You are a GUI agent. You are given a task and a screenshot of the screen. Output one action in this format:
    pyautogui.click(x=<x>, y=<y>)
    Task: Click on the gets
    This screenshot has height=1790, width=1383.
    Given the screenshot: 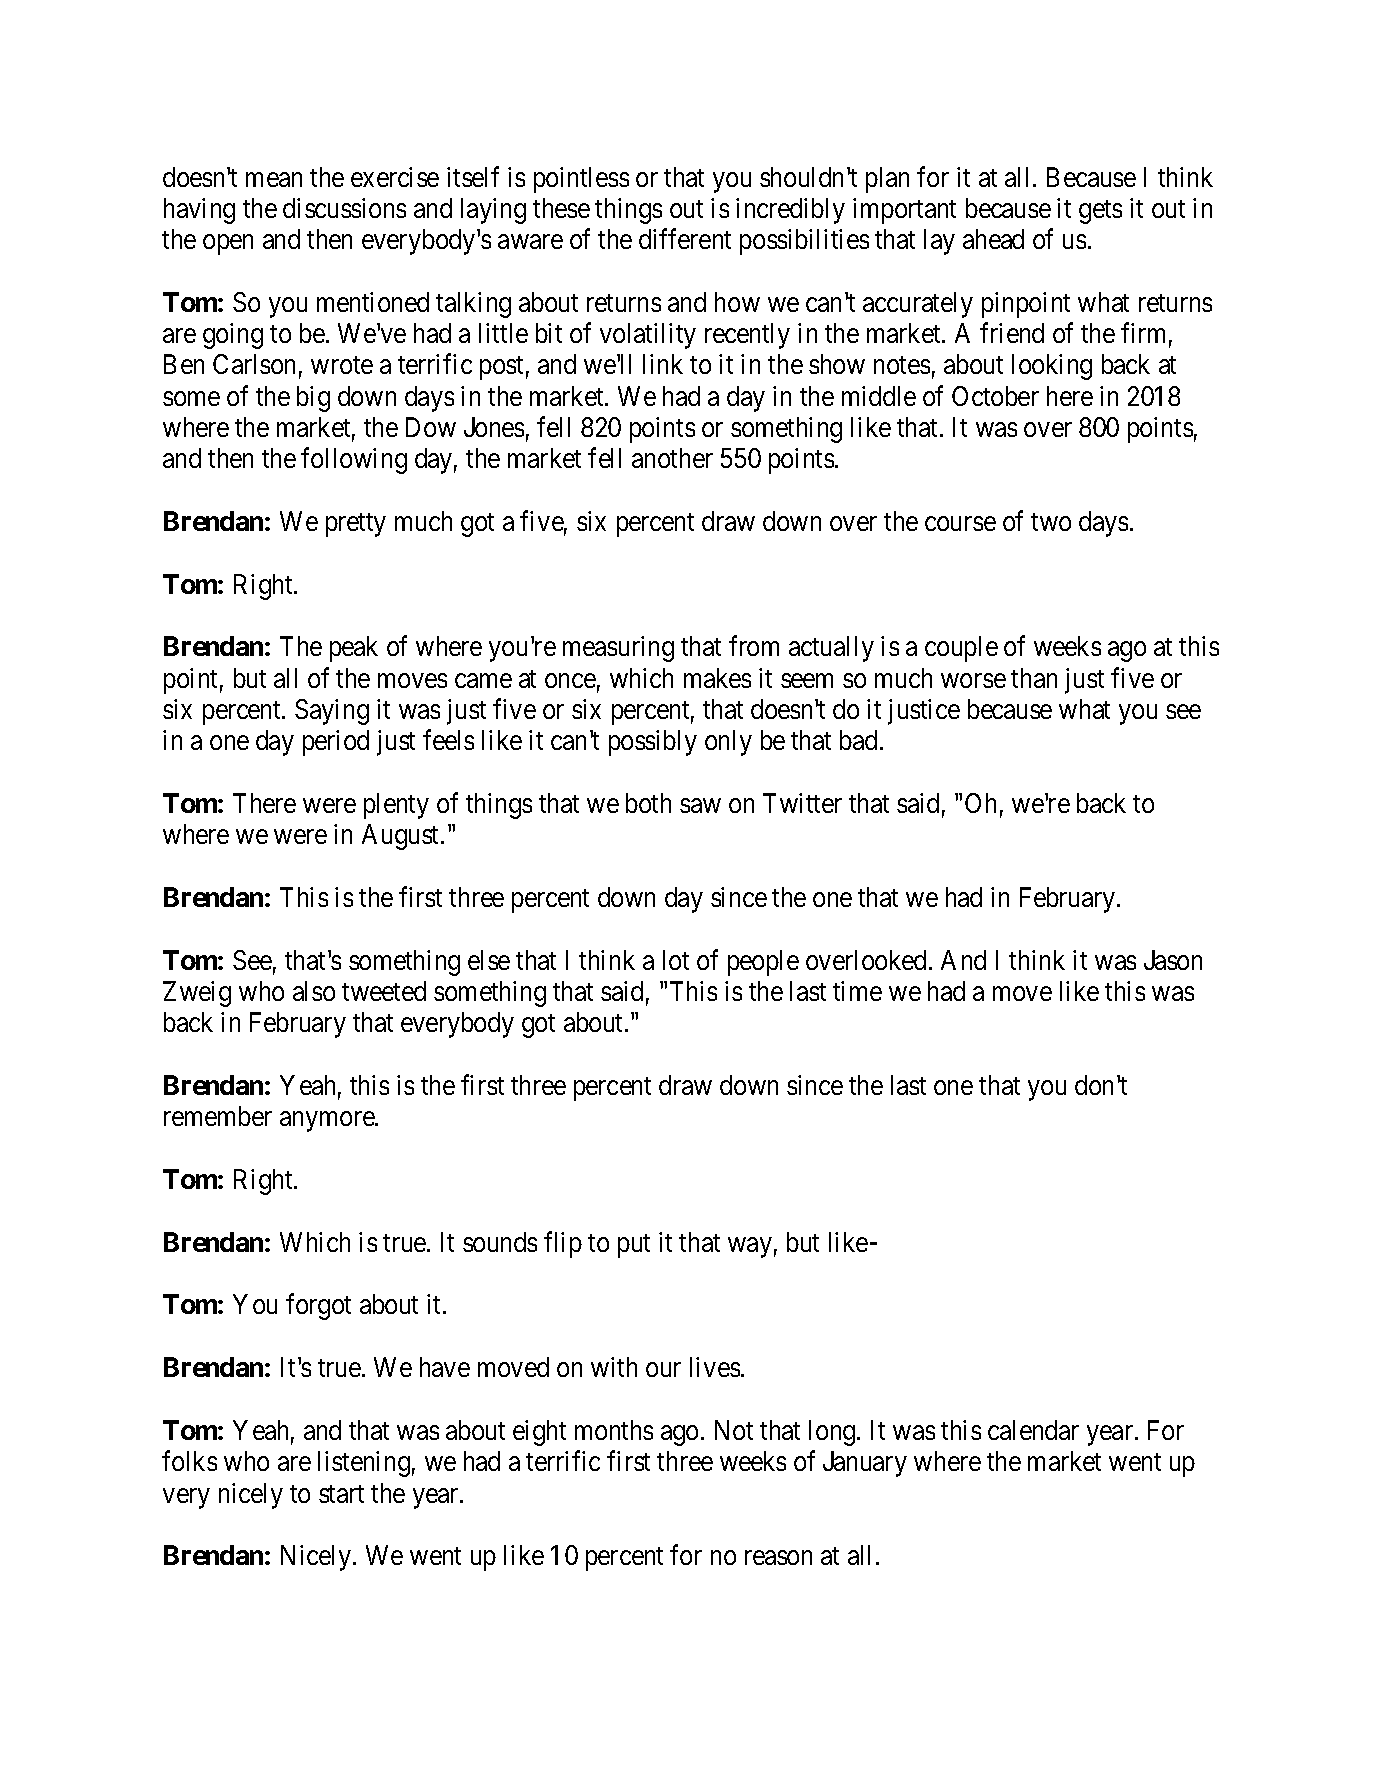 What is the action you would take?
    pyautogui.click(x=1100, y=212)
